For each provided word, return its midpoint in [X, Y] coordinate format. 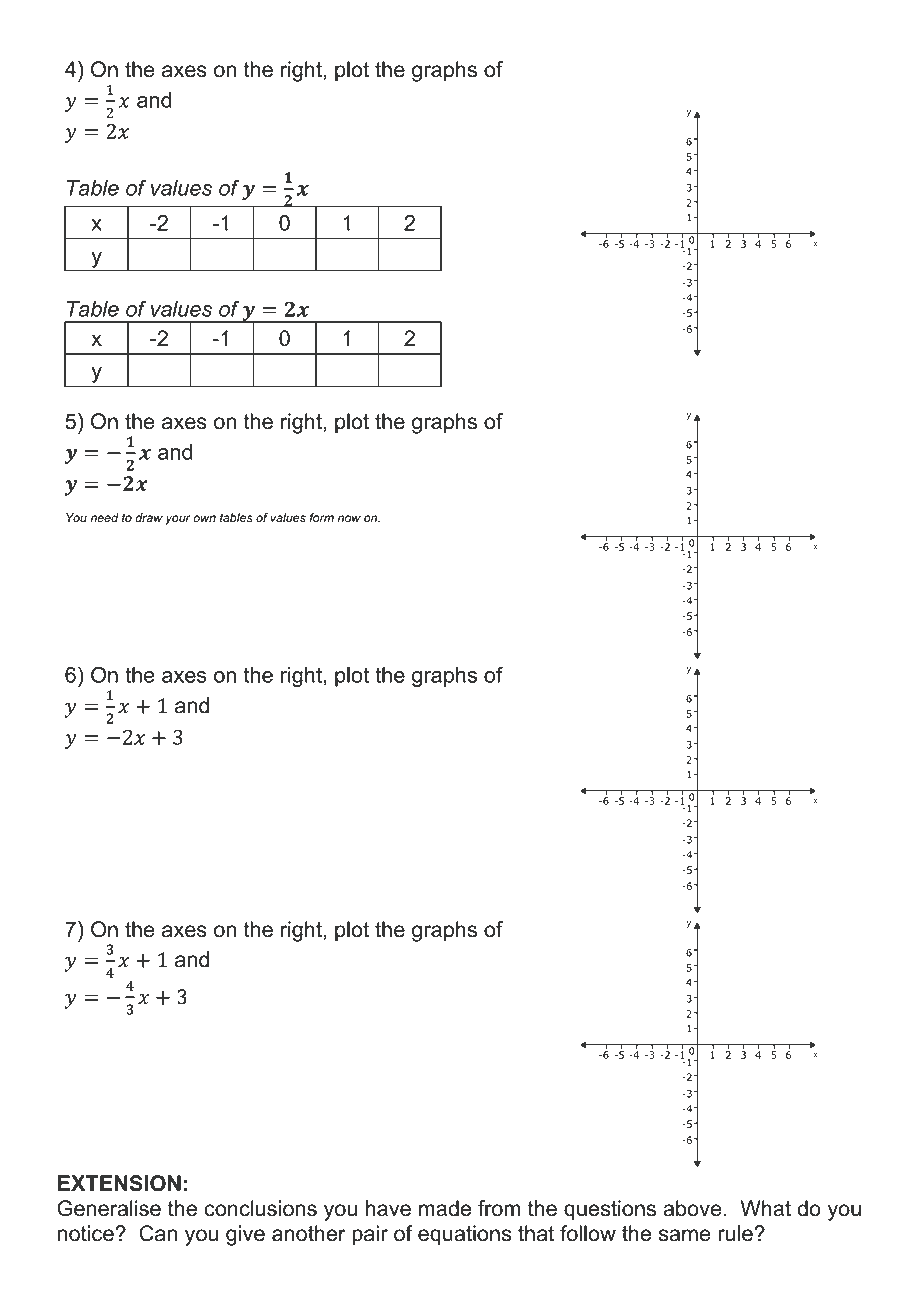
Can [158, 1233]
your [178, 520]
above [692, 1208]
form [321, 518]
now [349, 519]
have [388, 1208]
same [685, 1235]
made [445, 1208]
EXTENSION [119, 1183]
